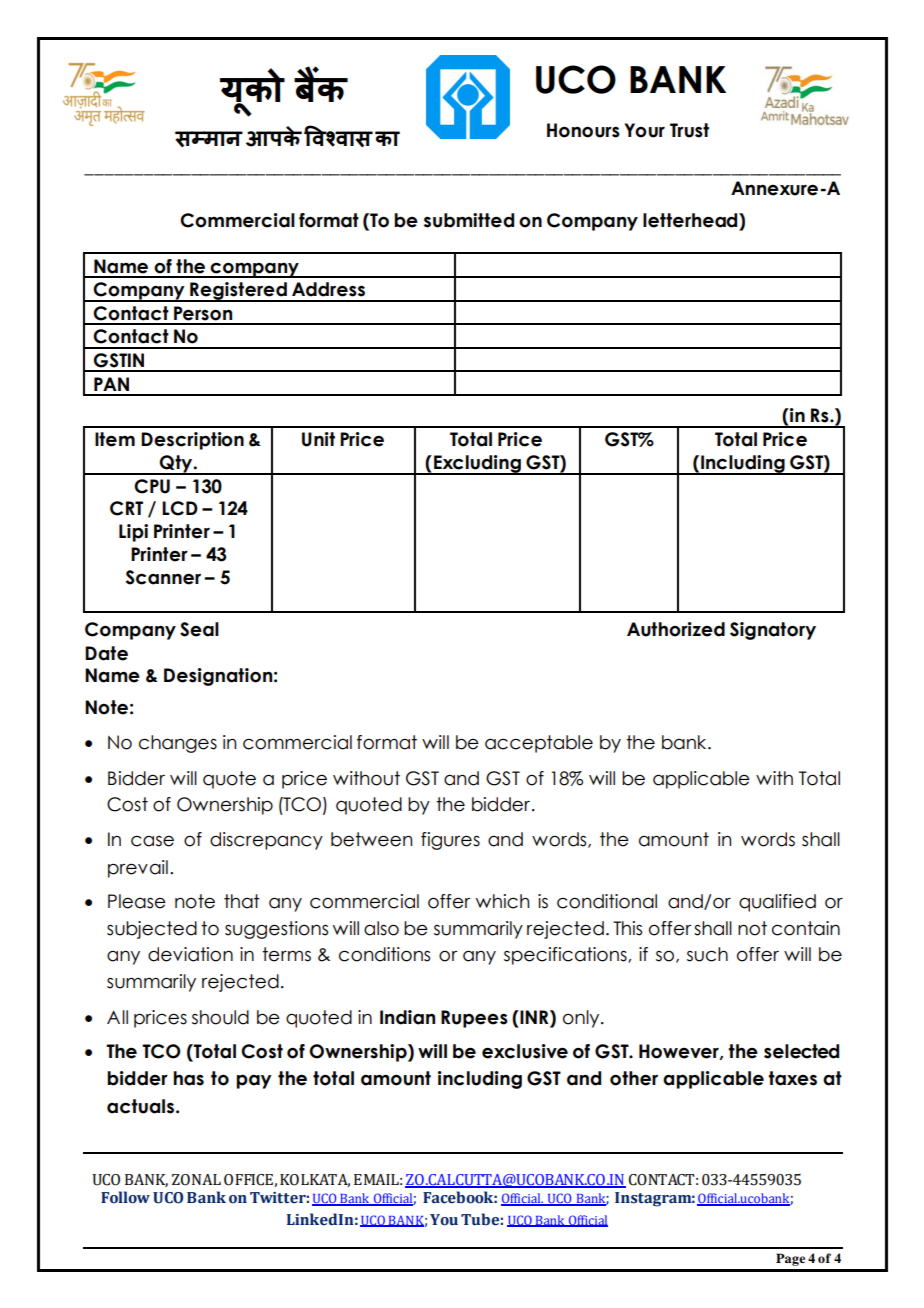 The width and height of the page is (924, 1308). What do you see at coordinates (676, 629) in the page?
I see `Authorized` at bounding box center [676, 629].
